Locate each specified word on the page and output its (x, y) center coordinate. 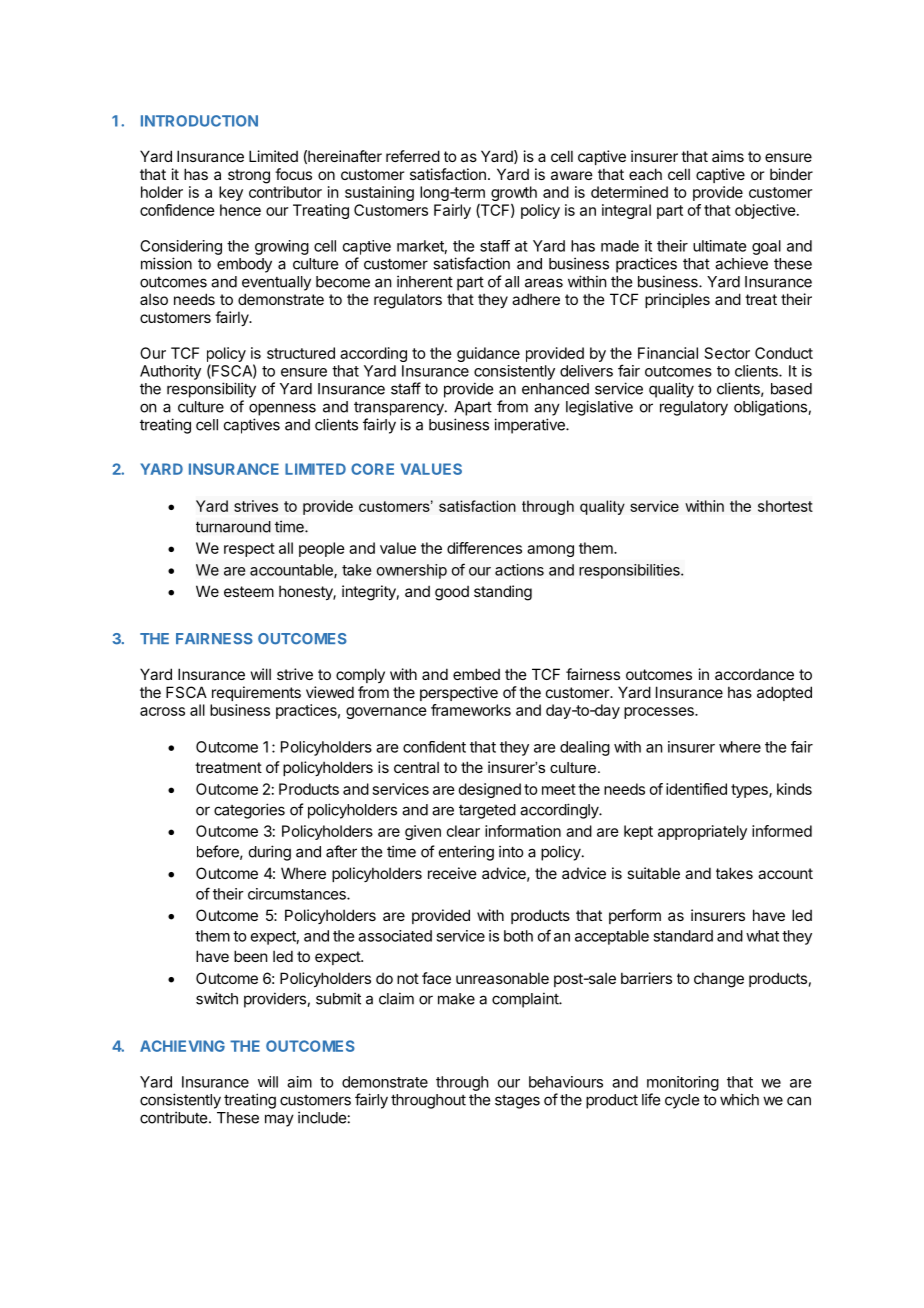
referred (413, 156)
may (279, 1120)
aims (728, 156)
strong (249, 176)
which (739, 1099)
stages (517, 1102)
